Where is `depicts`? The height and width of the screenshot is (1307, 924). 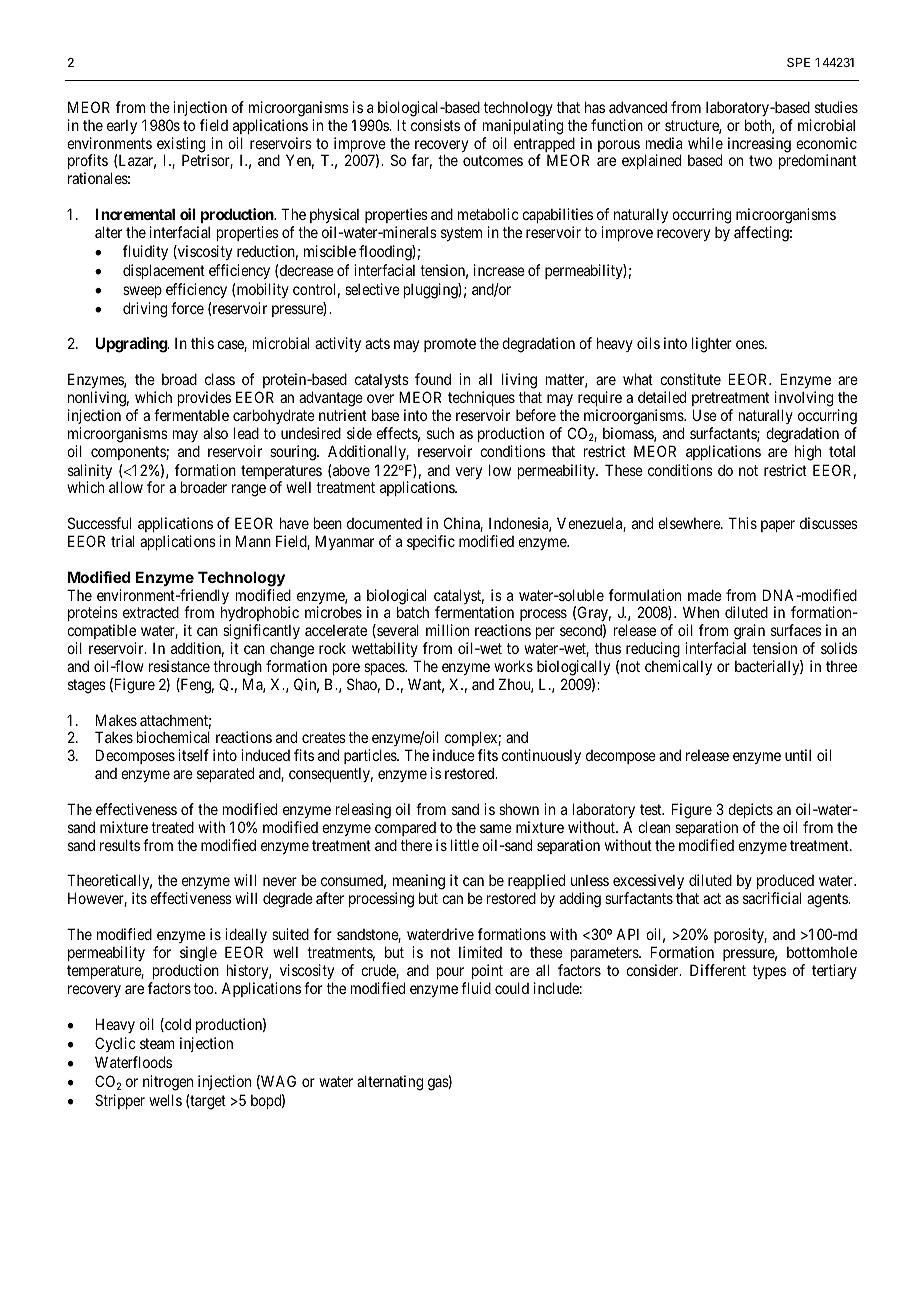 depicts is located at coordinates (750, 810).
